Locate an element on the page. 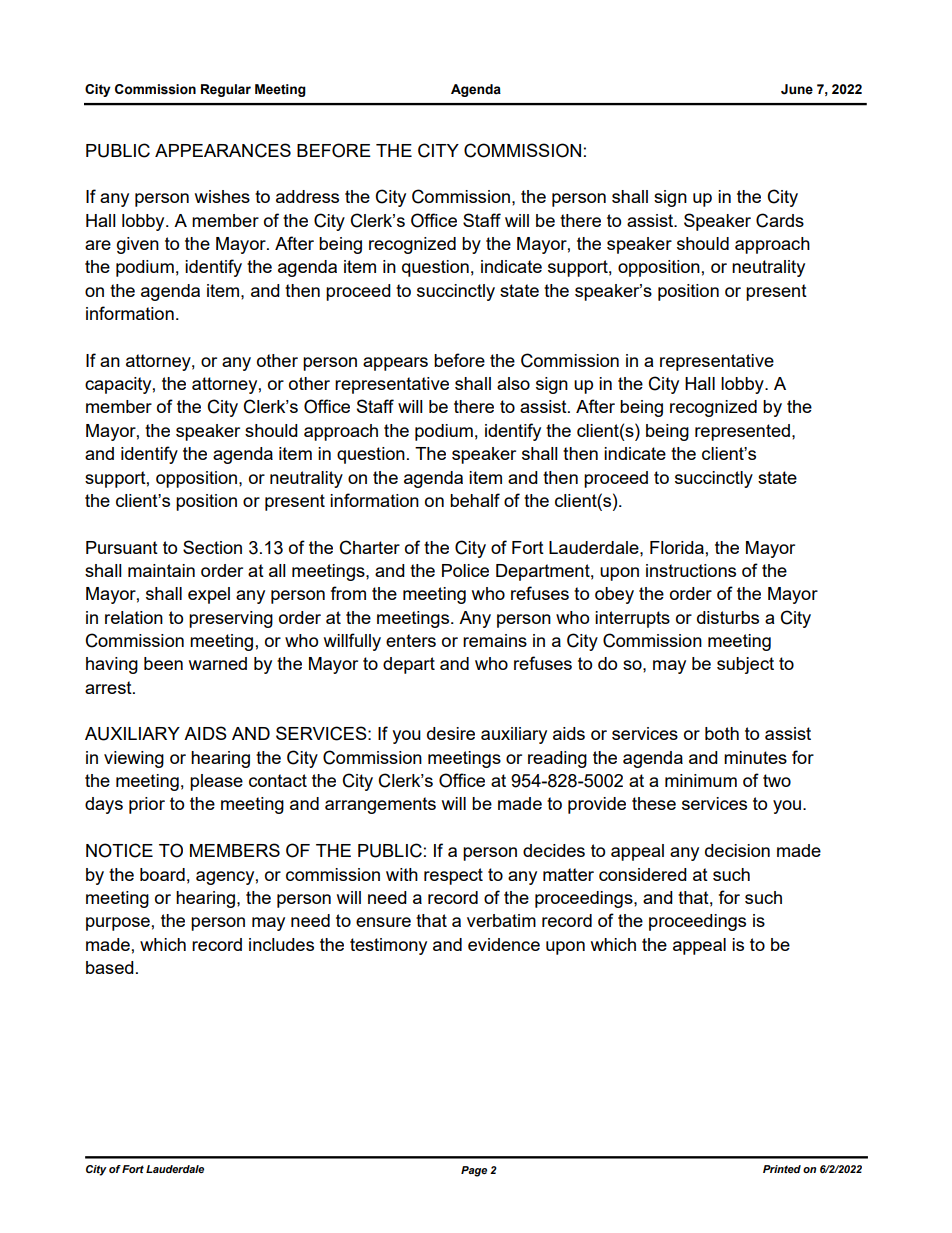 This page has height=1233, width=952. disturbs is located at coordinates (728, 617).
